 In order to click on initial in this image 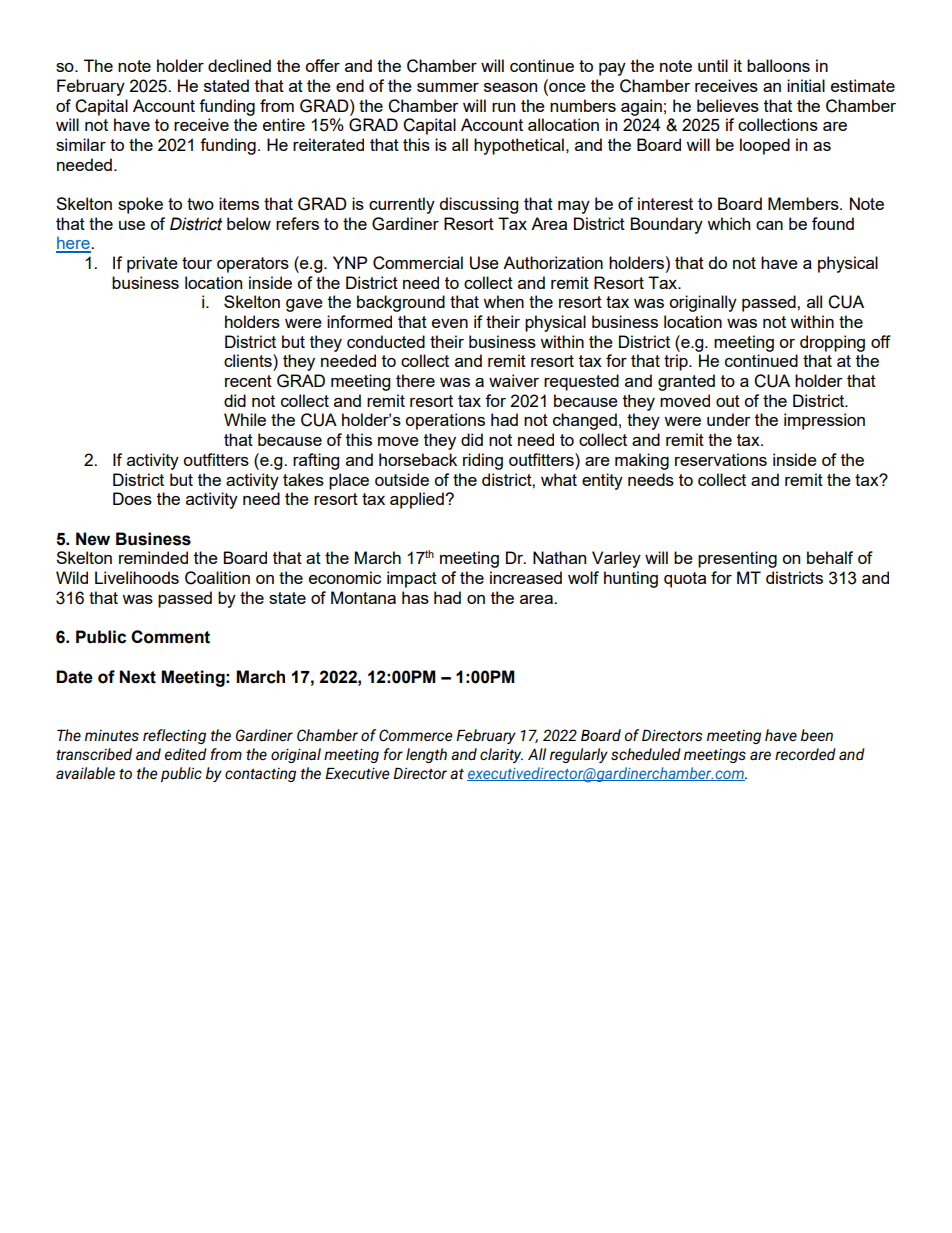, I will do `click(806, 85)`.
